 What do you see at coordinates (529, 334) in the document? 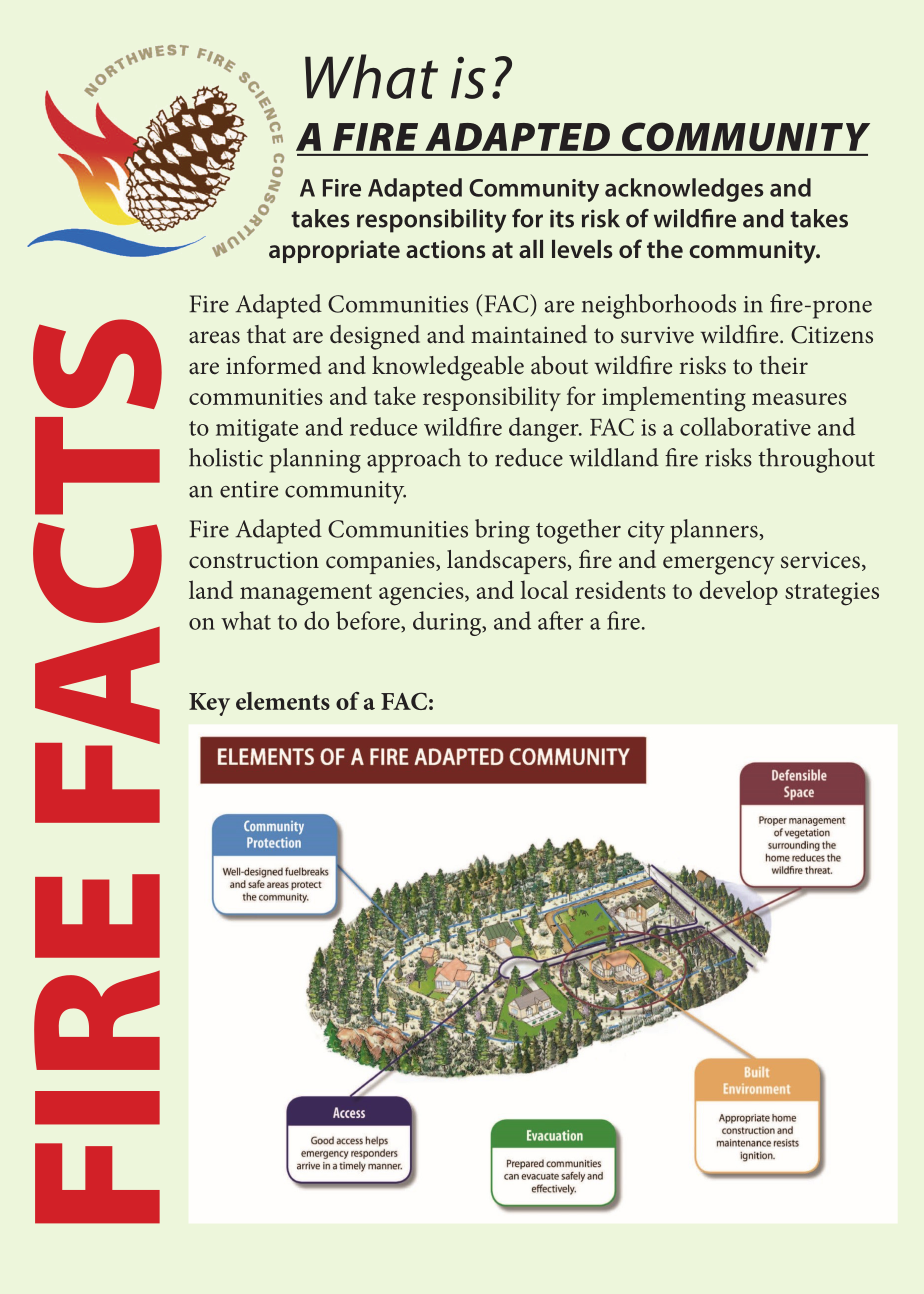
I see `maintained` at bounding box center [529, 334].
